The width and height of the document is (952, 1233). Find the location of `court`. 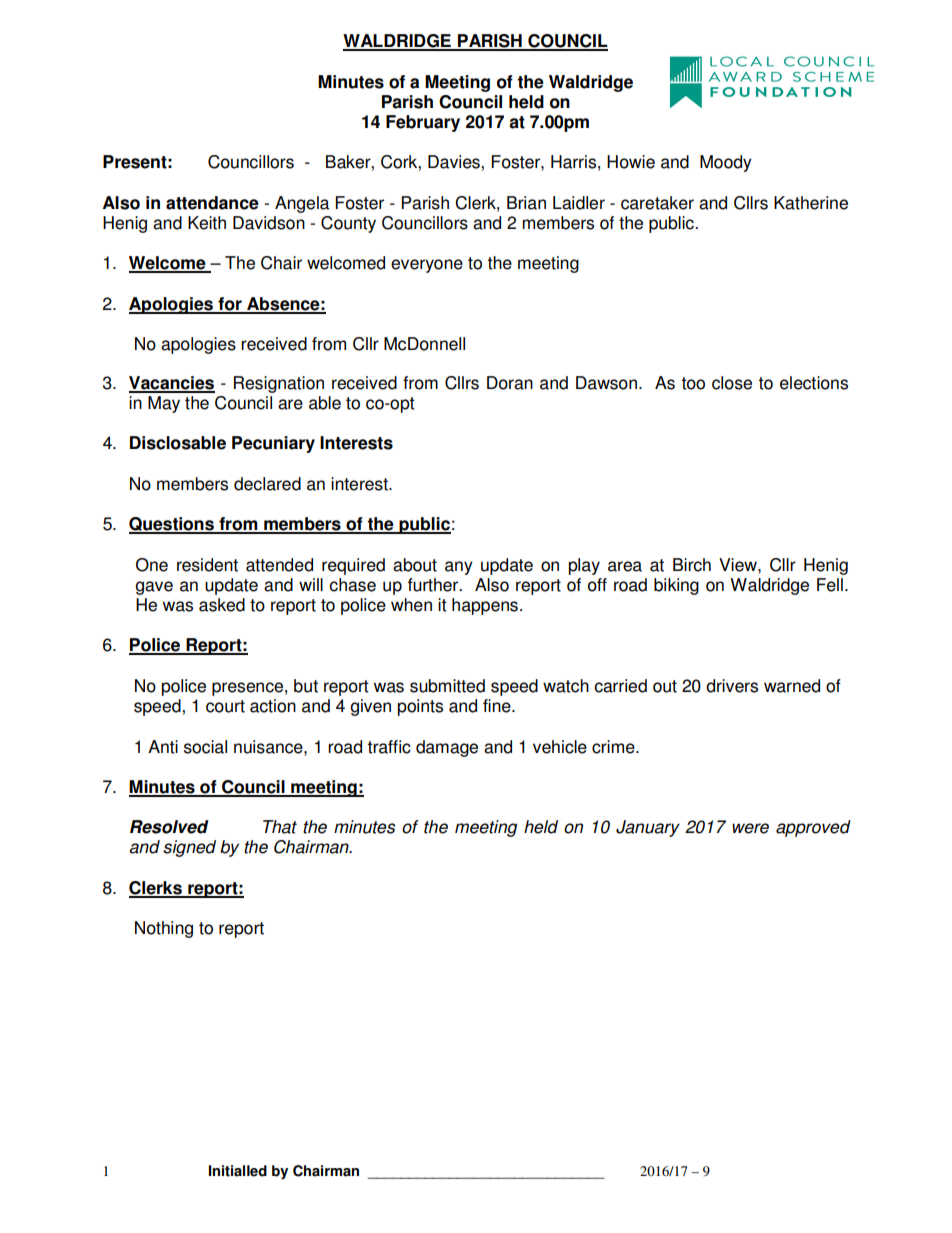

court is located at coordinates (225, 706).
